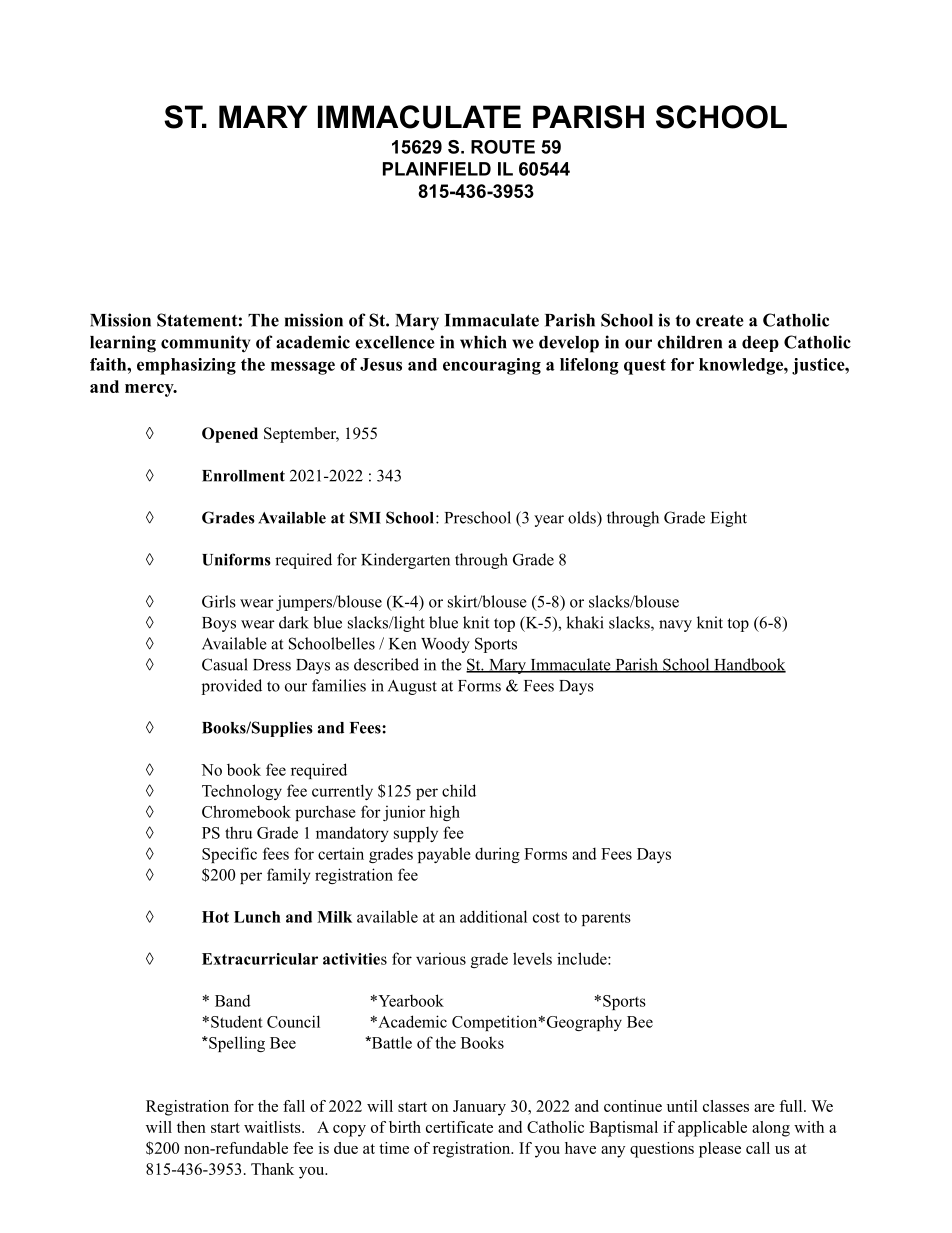 The height and width of the screenshot is (1233, 952). I want to click on PLAINFIELD, so click(437, 169).
